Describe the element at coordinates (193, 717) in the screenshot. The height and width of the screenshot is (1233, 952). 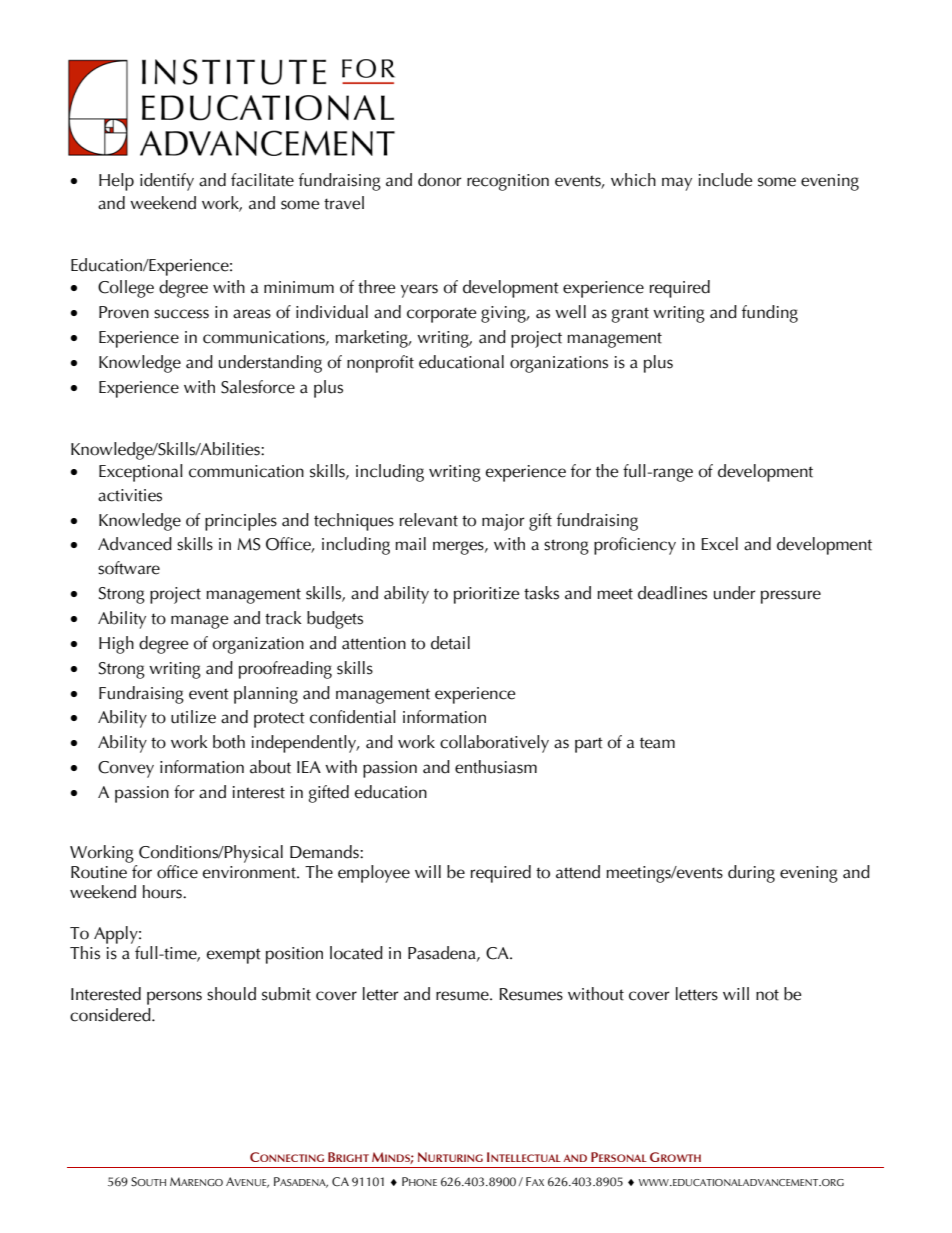
I see `utilize` at that location.
